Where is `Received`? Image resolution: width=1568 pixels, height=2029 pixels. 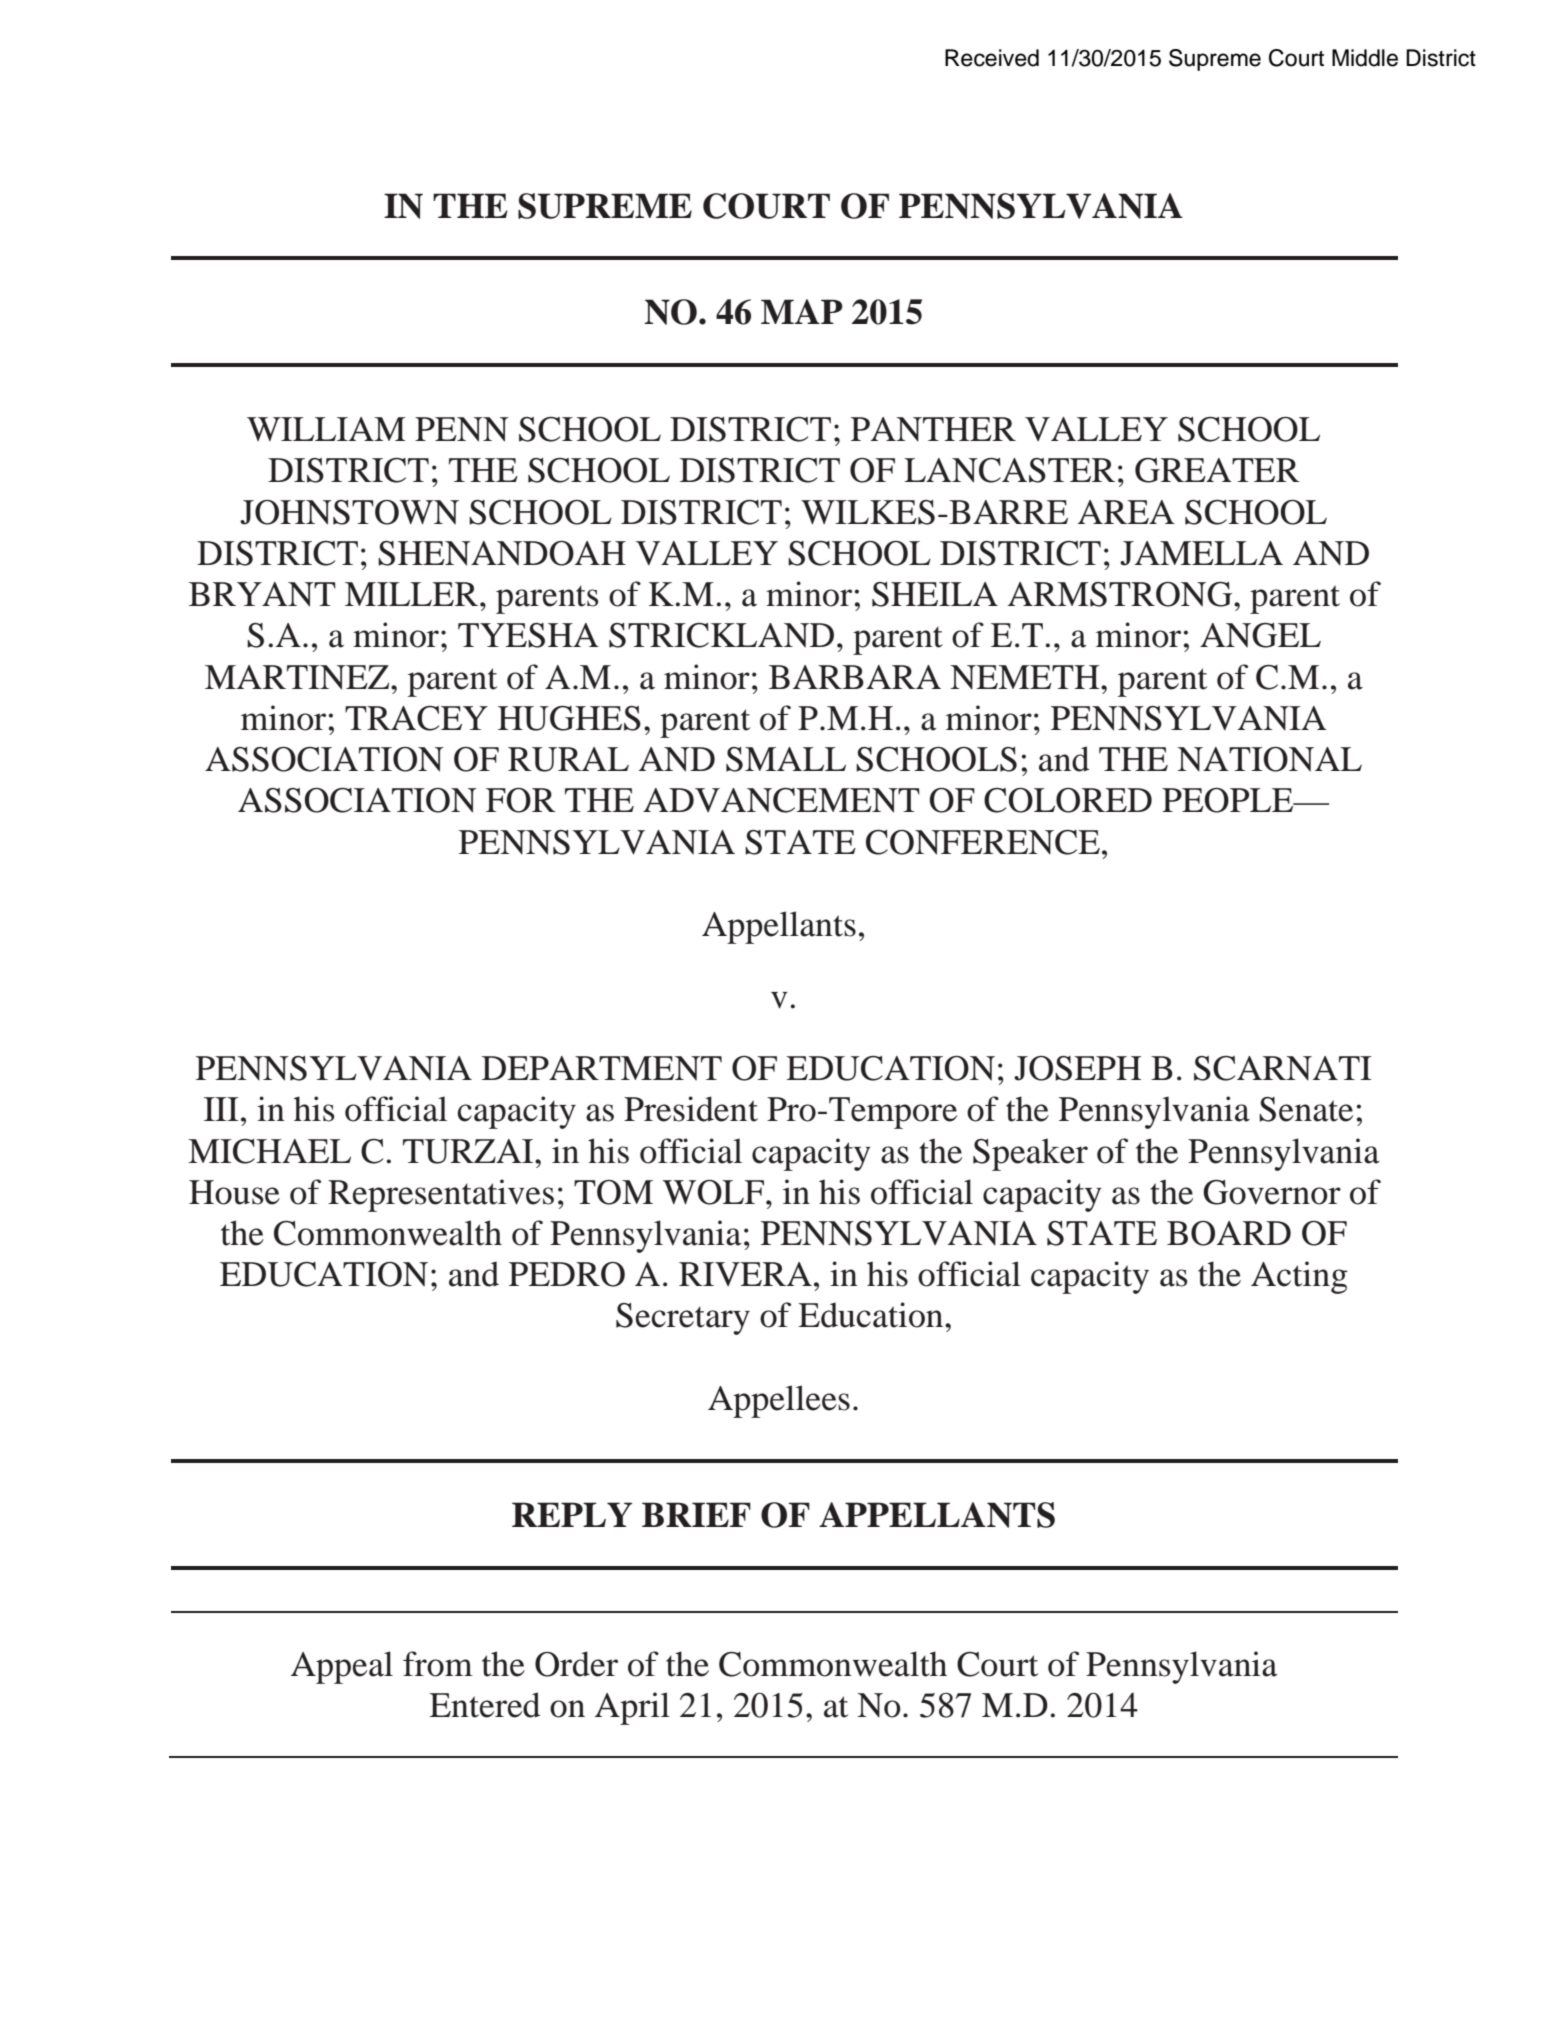 Received is located at coordinates (992, 58).
